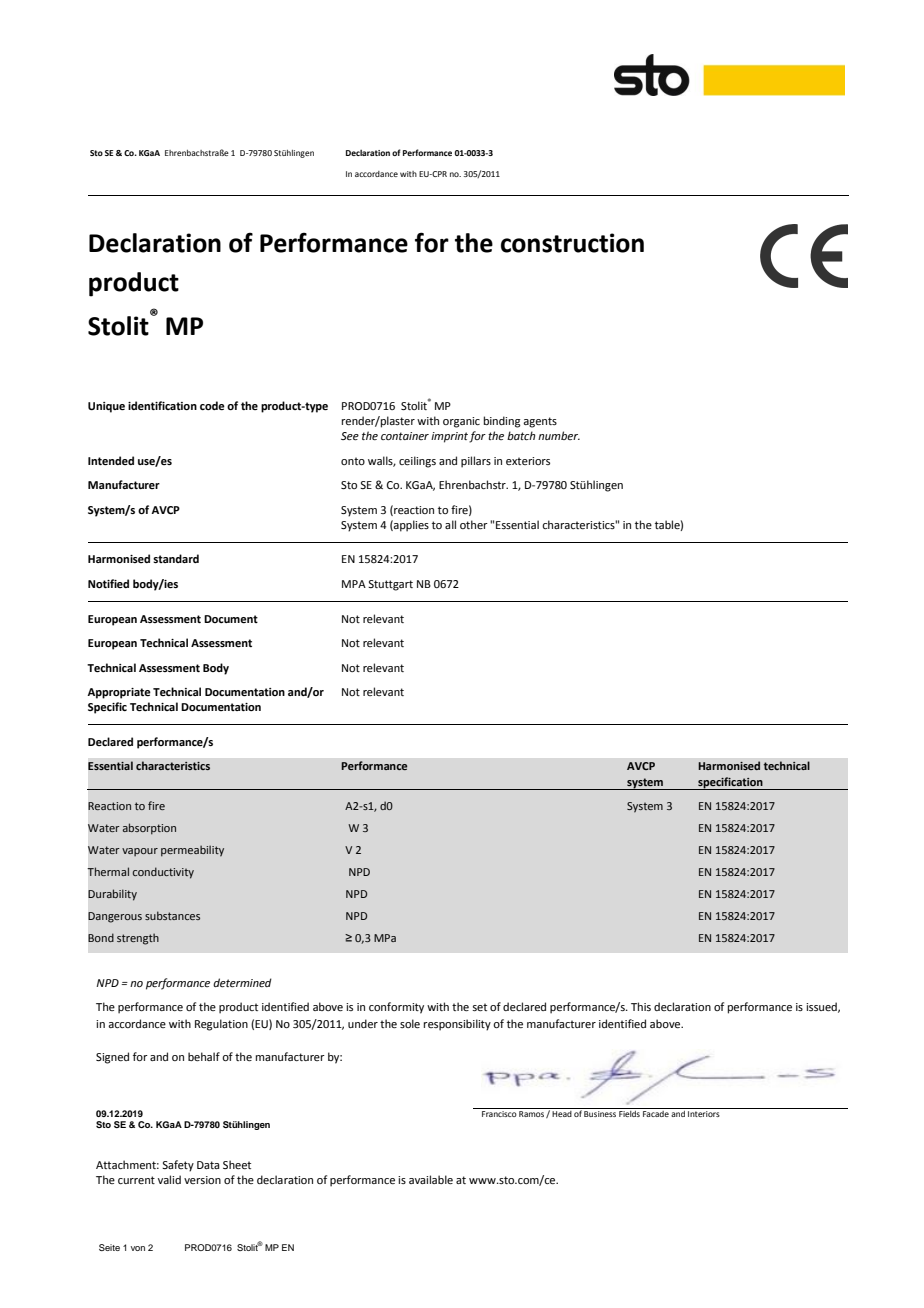  I want to click on construction, so click(572, 243).
